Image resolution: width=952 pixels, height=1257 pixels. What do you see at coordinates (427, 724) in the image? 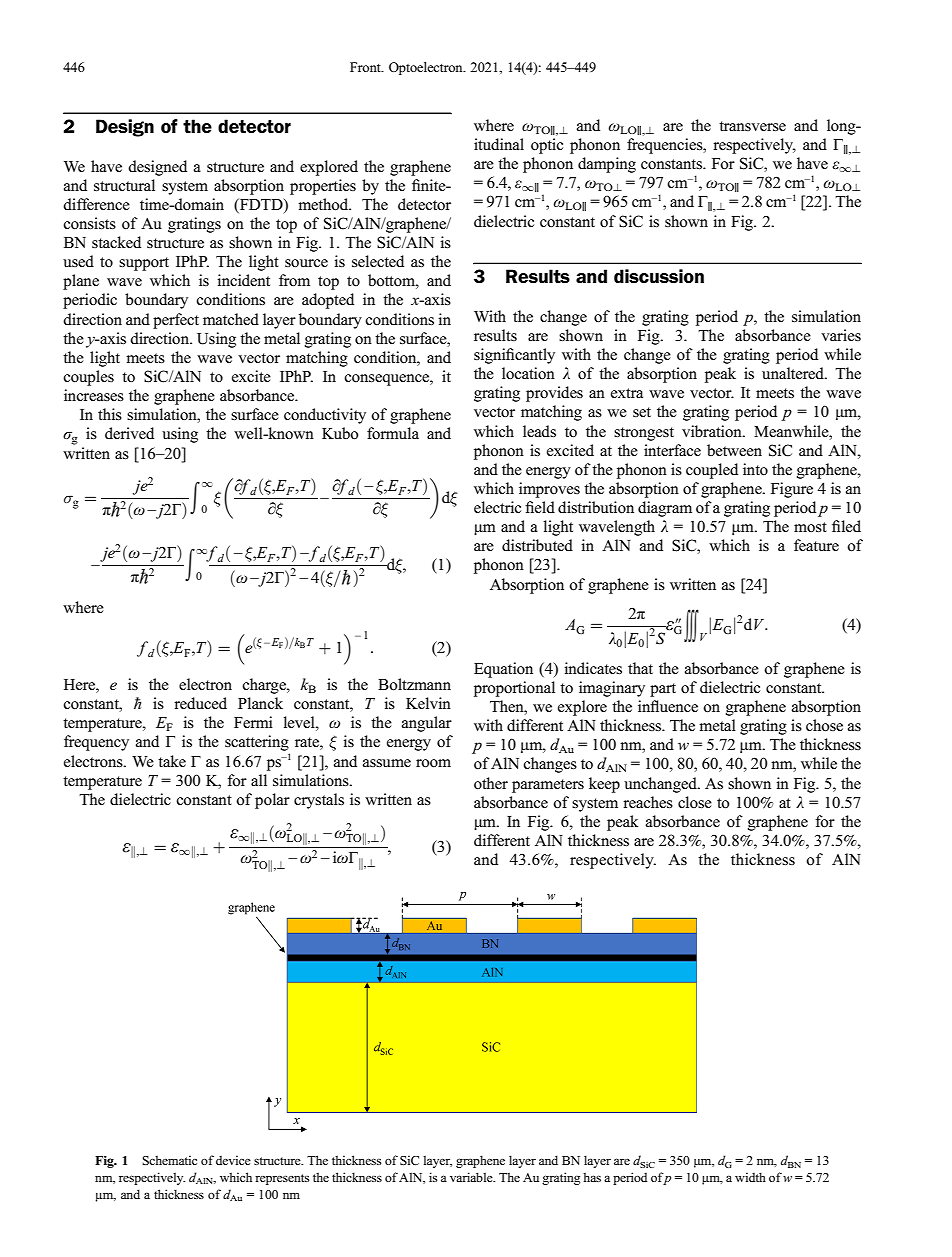
I see `angular` at bounding box center [427, 724].
